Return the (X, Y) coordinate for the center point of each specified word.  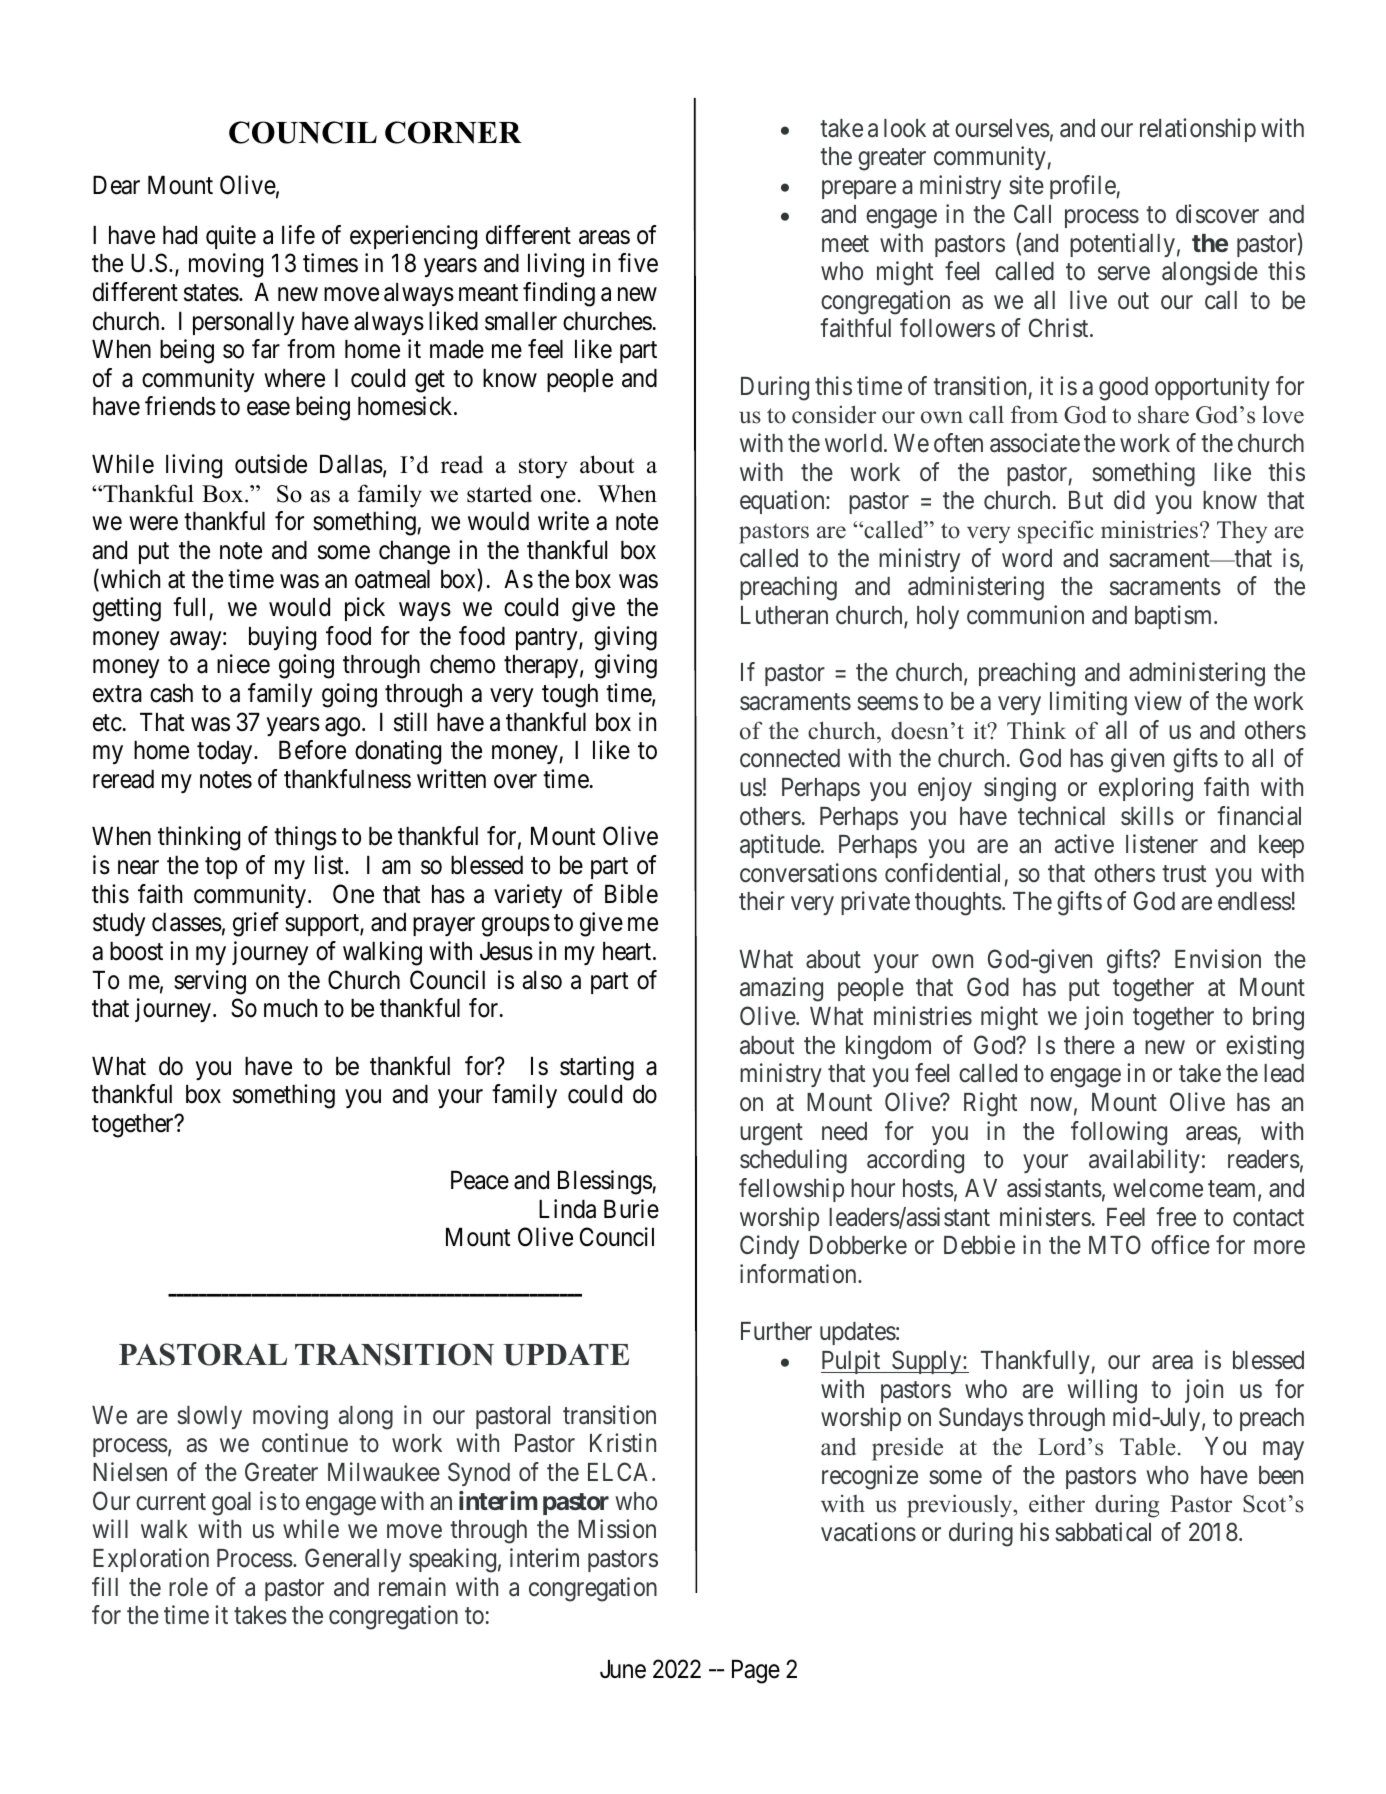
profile (1083, 187)
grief (256, 924)
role (188, 1587)
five (638, 263)
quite (231, 237)
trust (1184, 874)
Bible (631, 894)
